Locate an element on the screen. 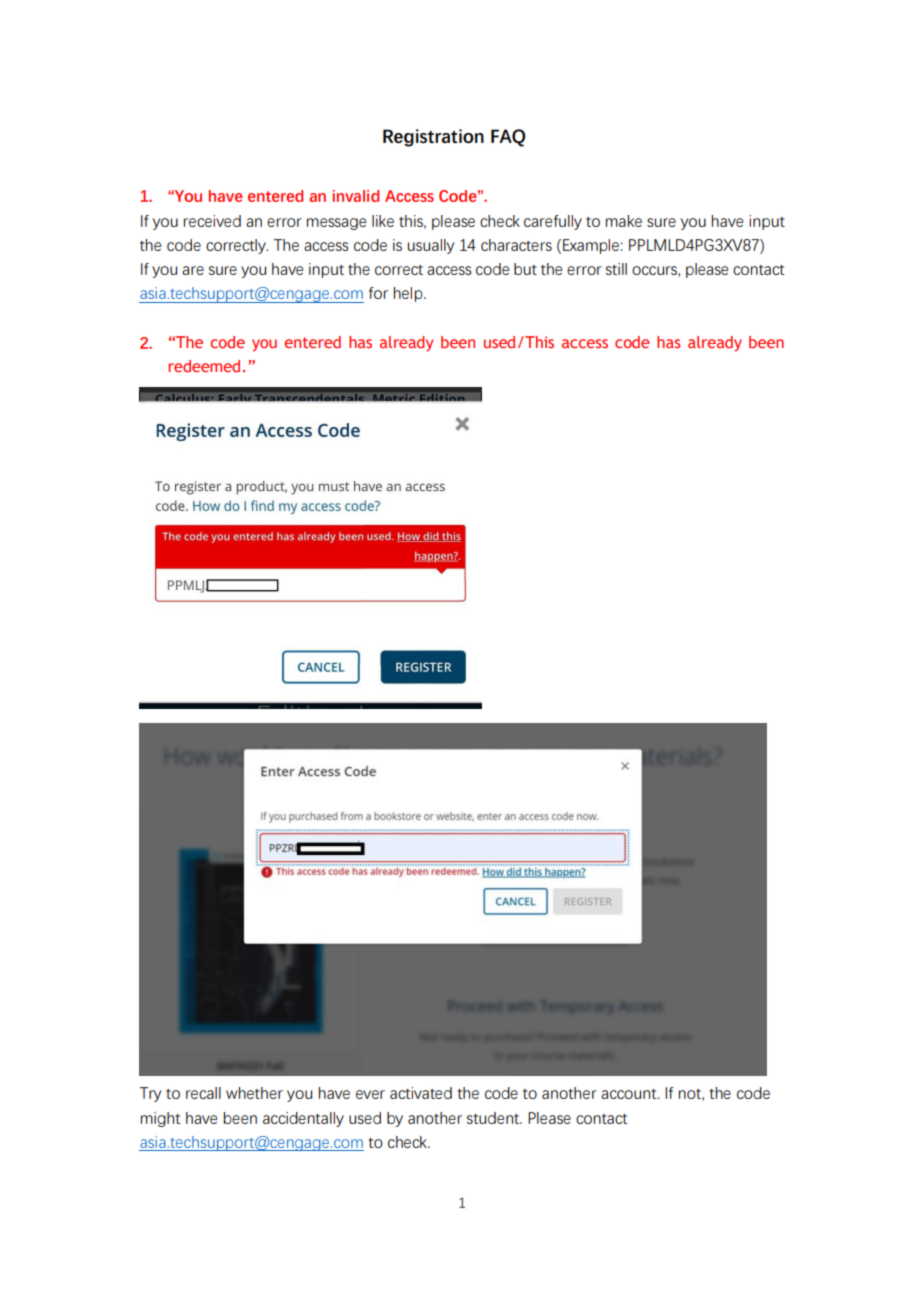  activated is located at coordinates (421, 1093).
